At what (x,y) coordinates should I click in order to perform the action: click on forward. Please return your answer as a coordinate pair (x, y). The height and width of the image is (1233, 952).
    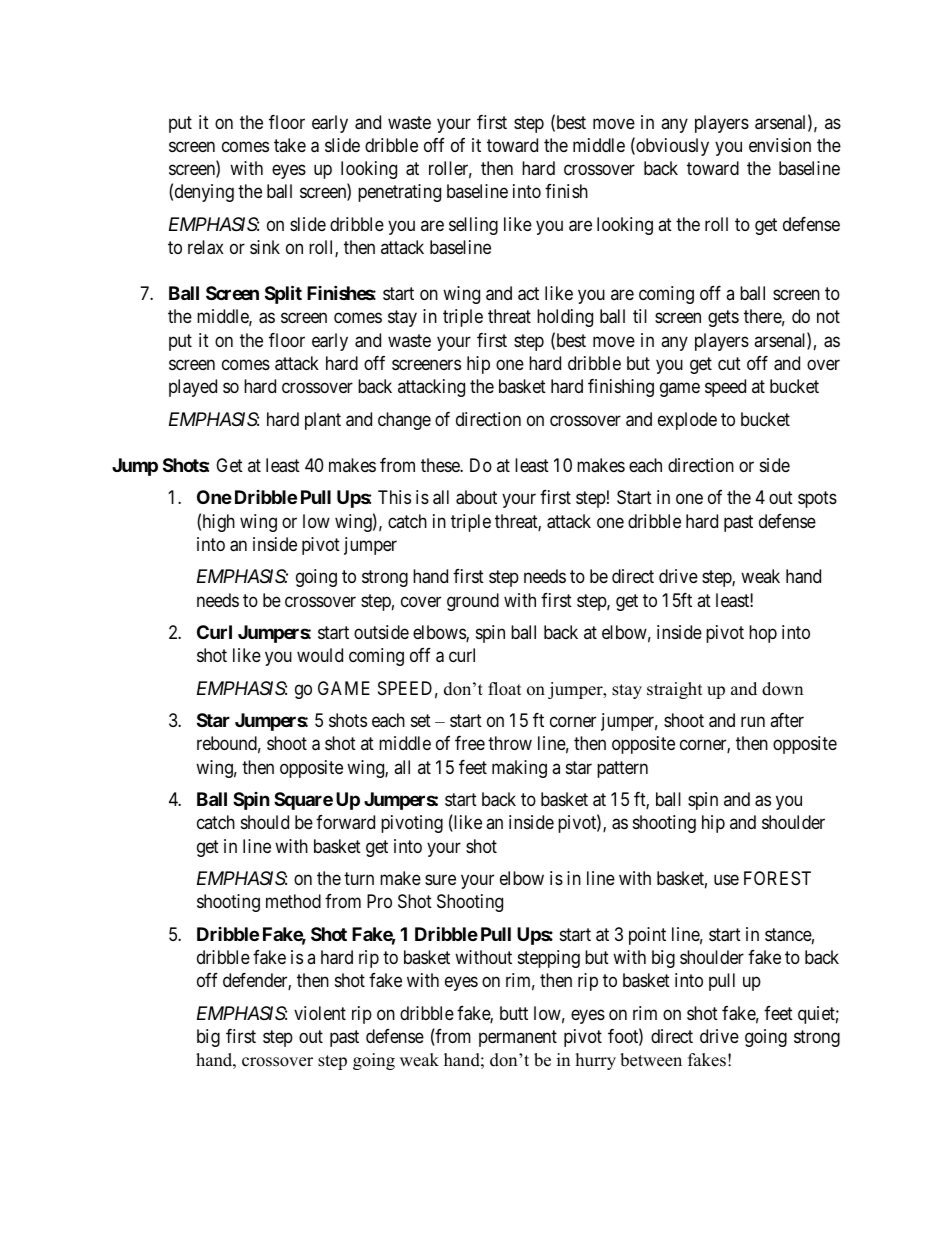
    Looking at the image, I should click on (345, 822).
